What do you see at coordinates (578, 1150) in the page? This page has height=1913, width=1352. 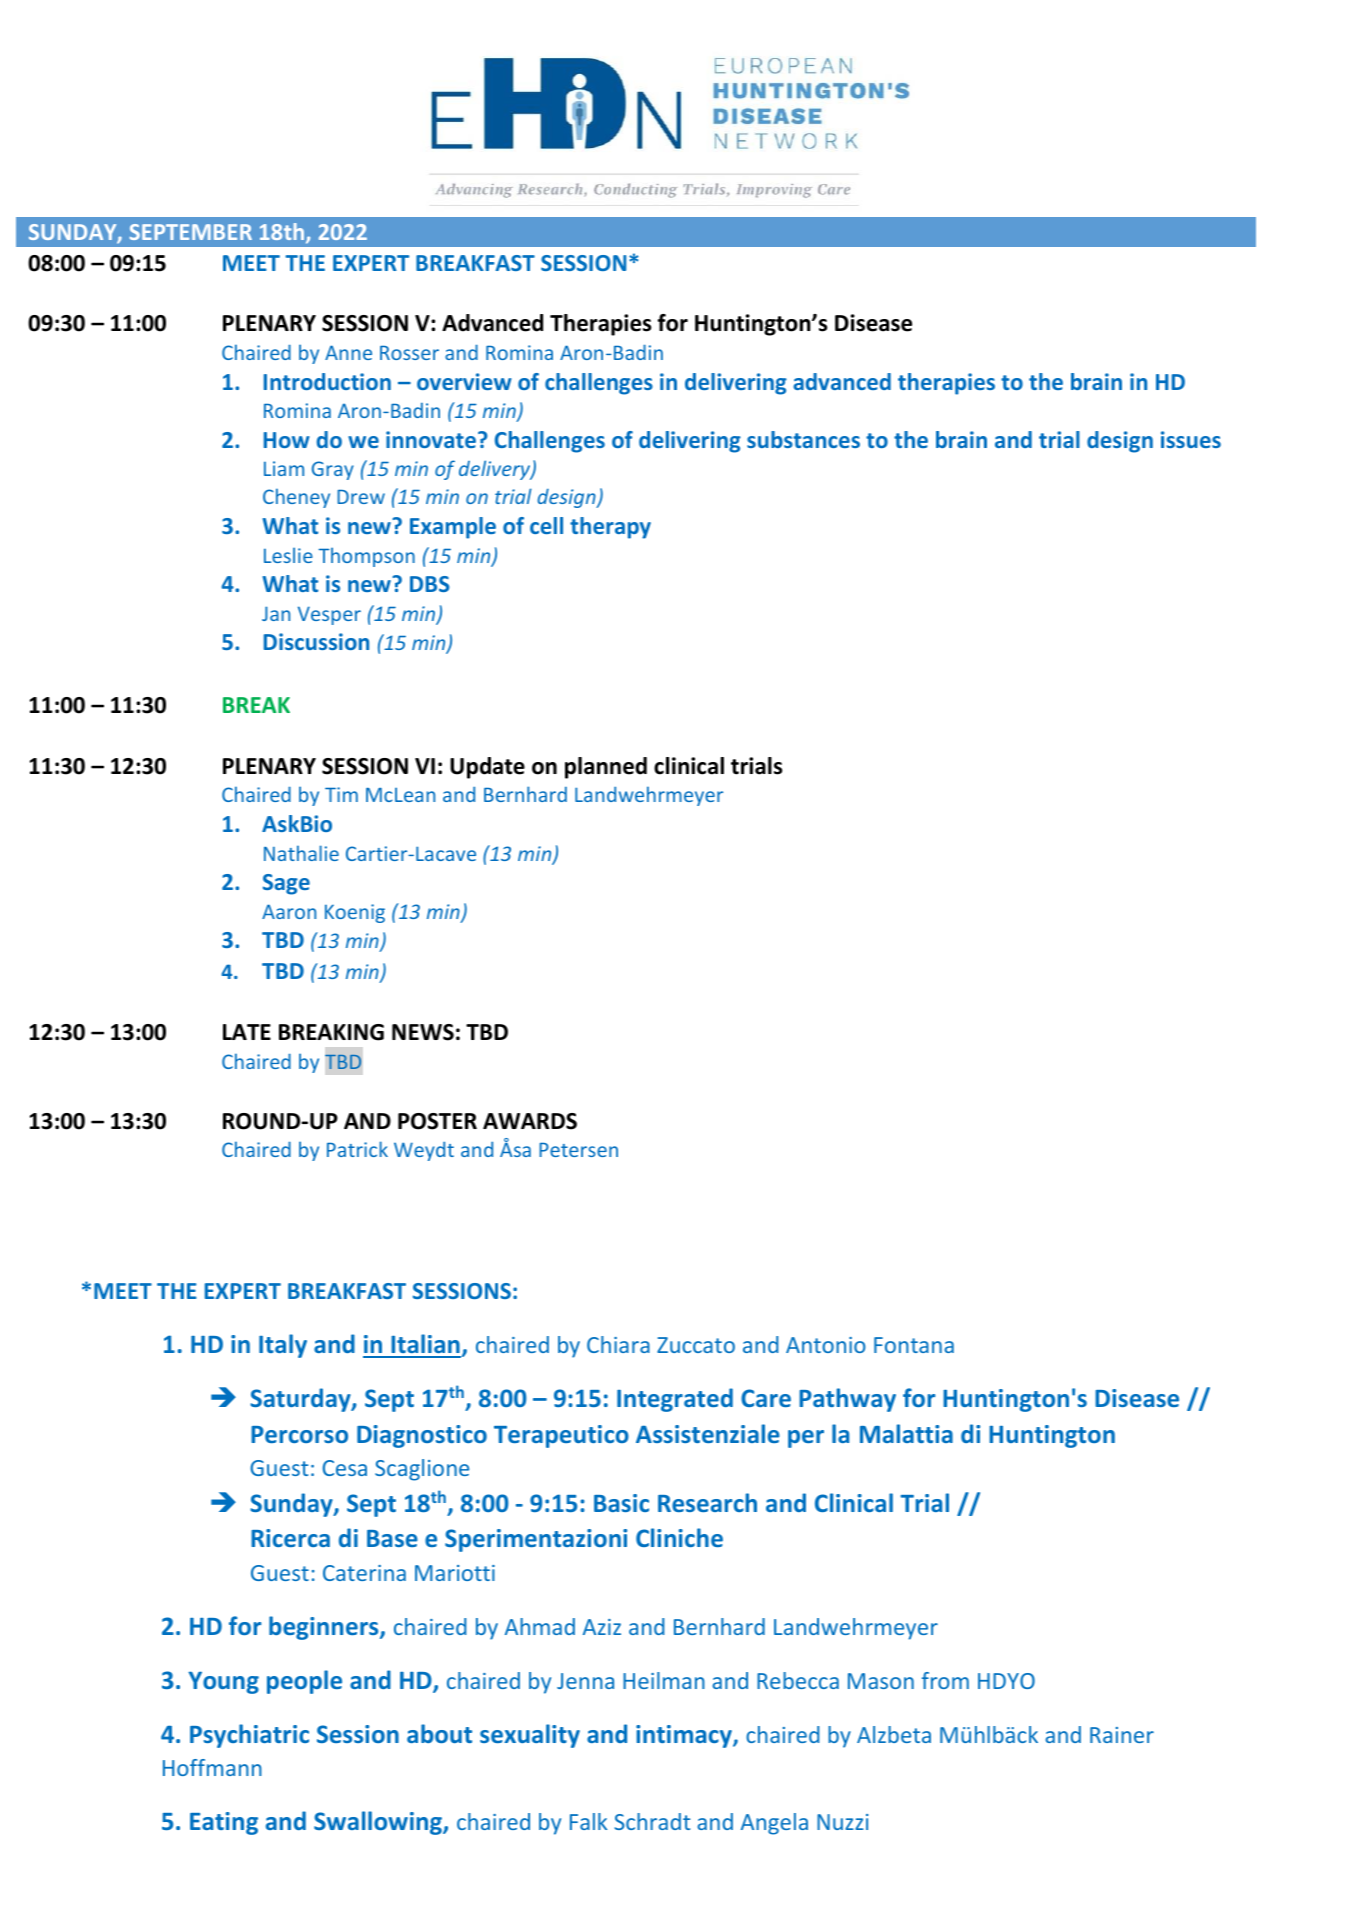 I see `Petersen` at bounding box center [578, 1150].
